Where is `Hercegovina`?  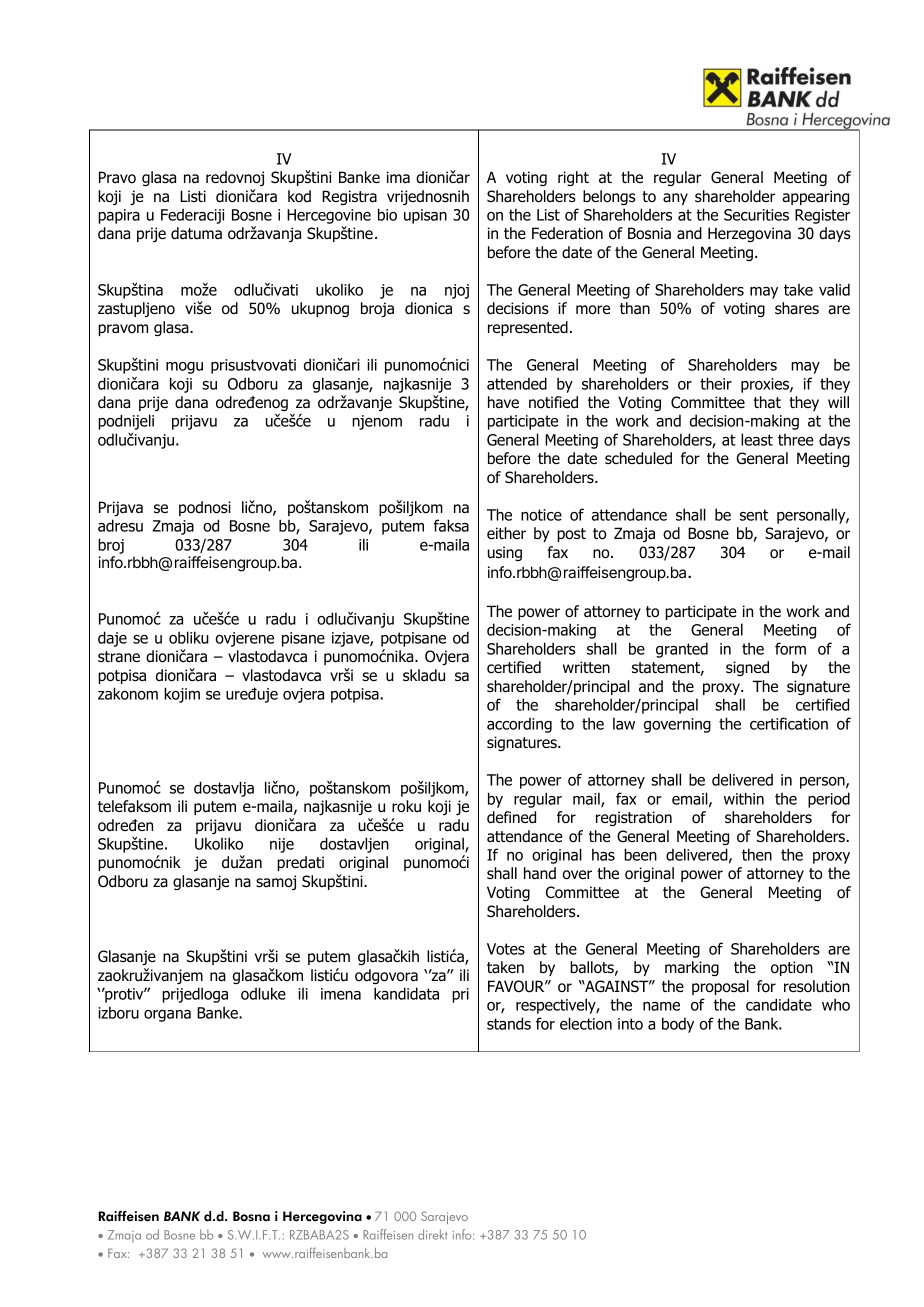 Hercegovina is located at coordinates (322, 1217).
